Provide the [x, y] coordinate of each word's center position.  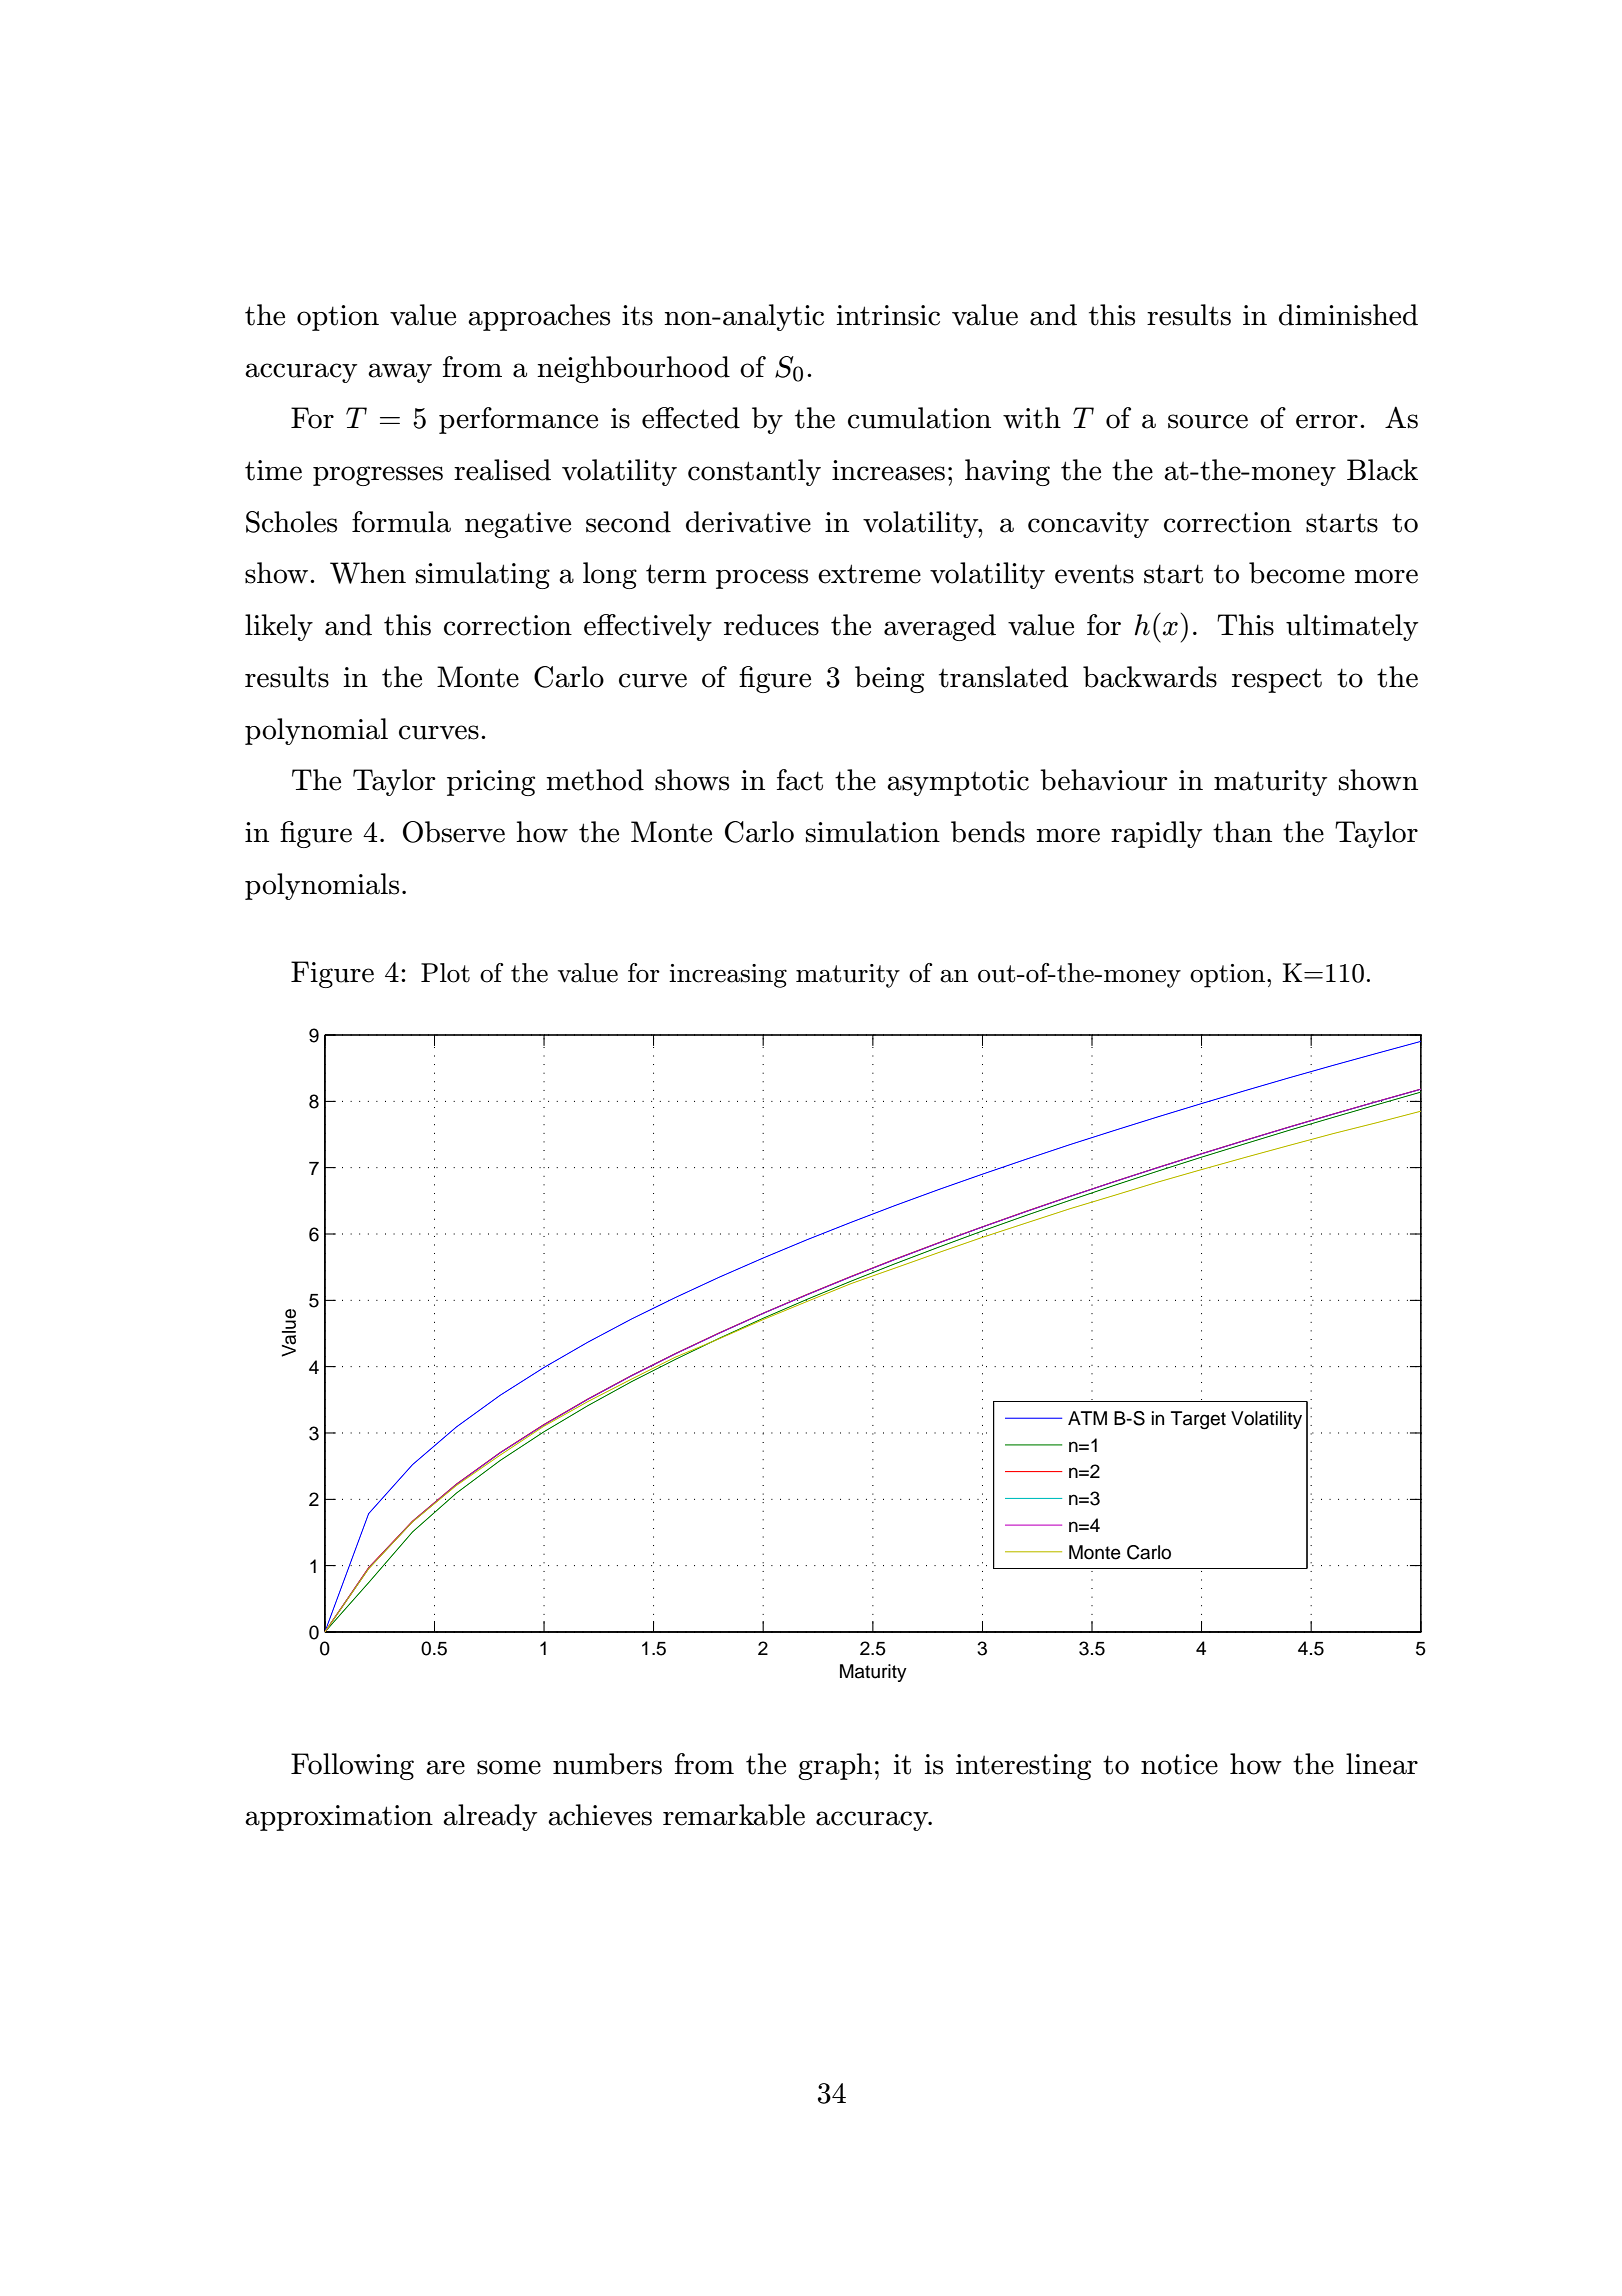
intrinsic [888, 315]
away [400, 373]
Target [1198, 1420]
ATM [1087, 1418]
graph [835, 1766]
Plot [445, 973]
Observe [454, 832]
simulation [873, 832]
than [1242, 832]
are [445, 1767]
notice [1179, 1764]
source [1208, 421]
